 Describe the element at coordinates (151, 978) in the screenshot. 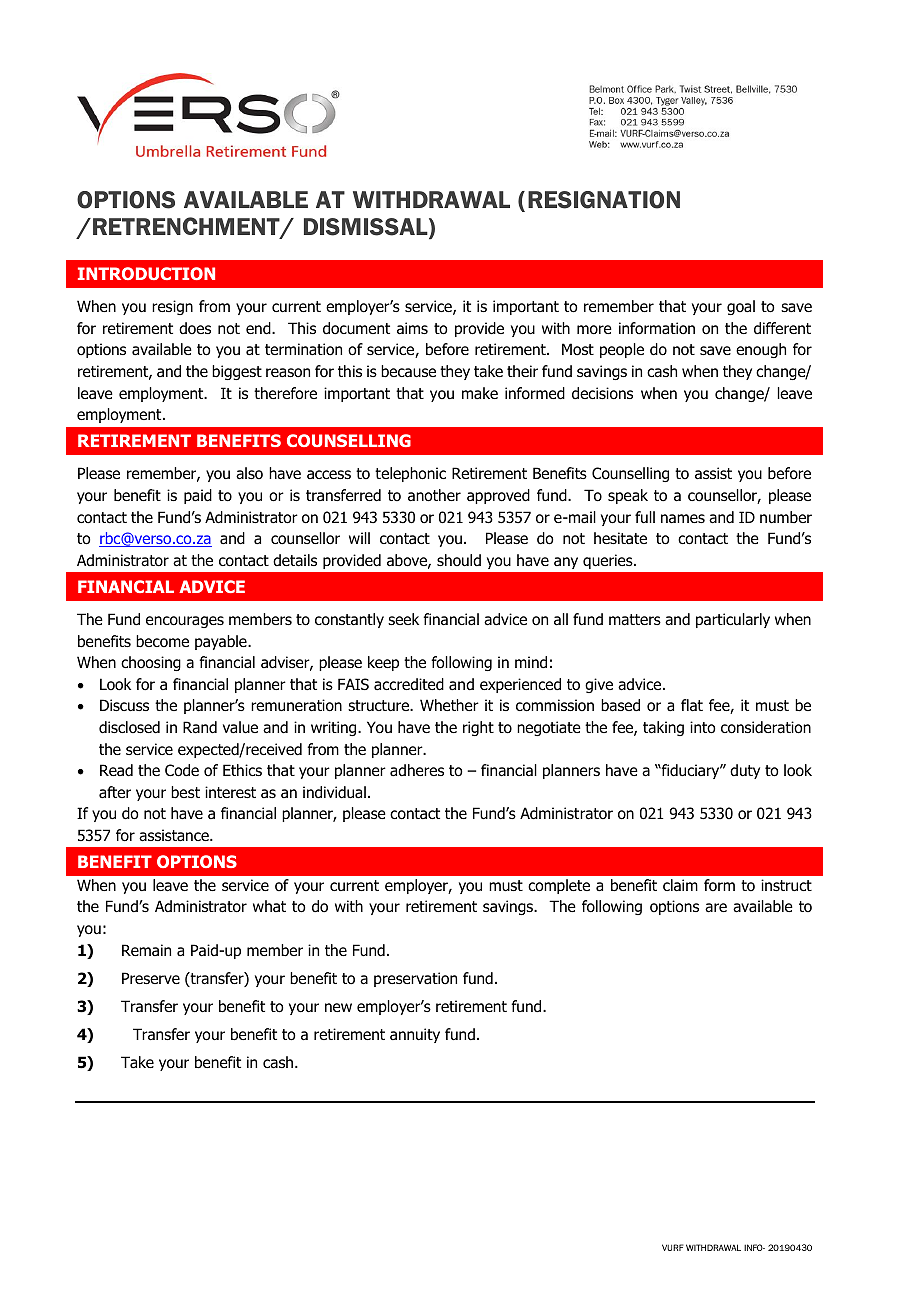

I see `Preserve` at that location.
